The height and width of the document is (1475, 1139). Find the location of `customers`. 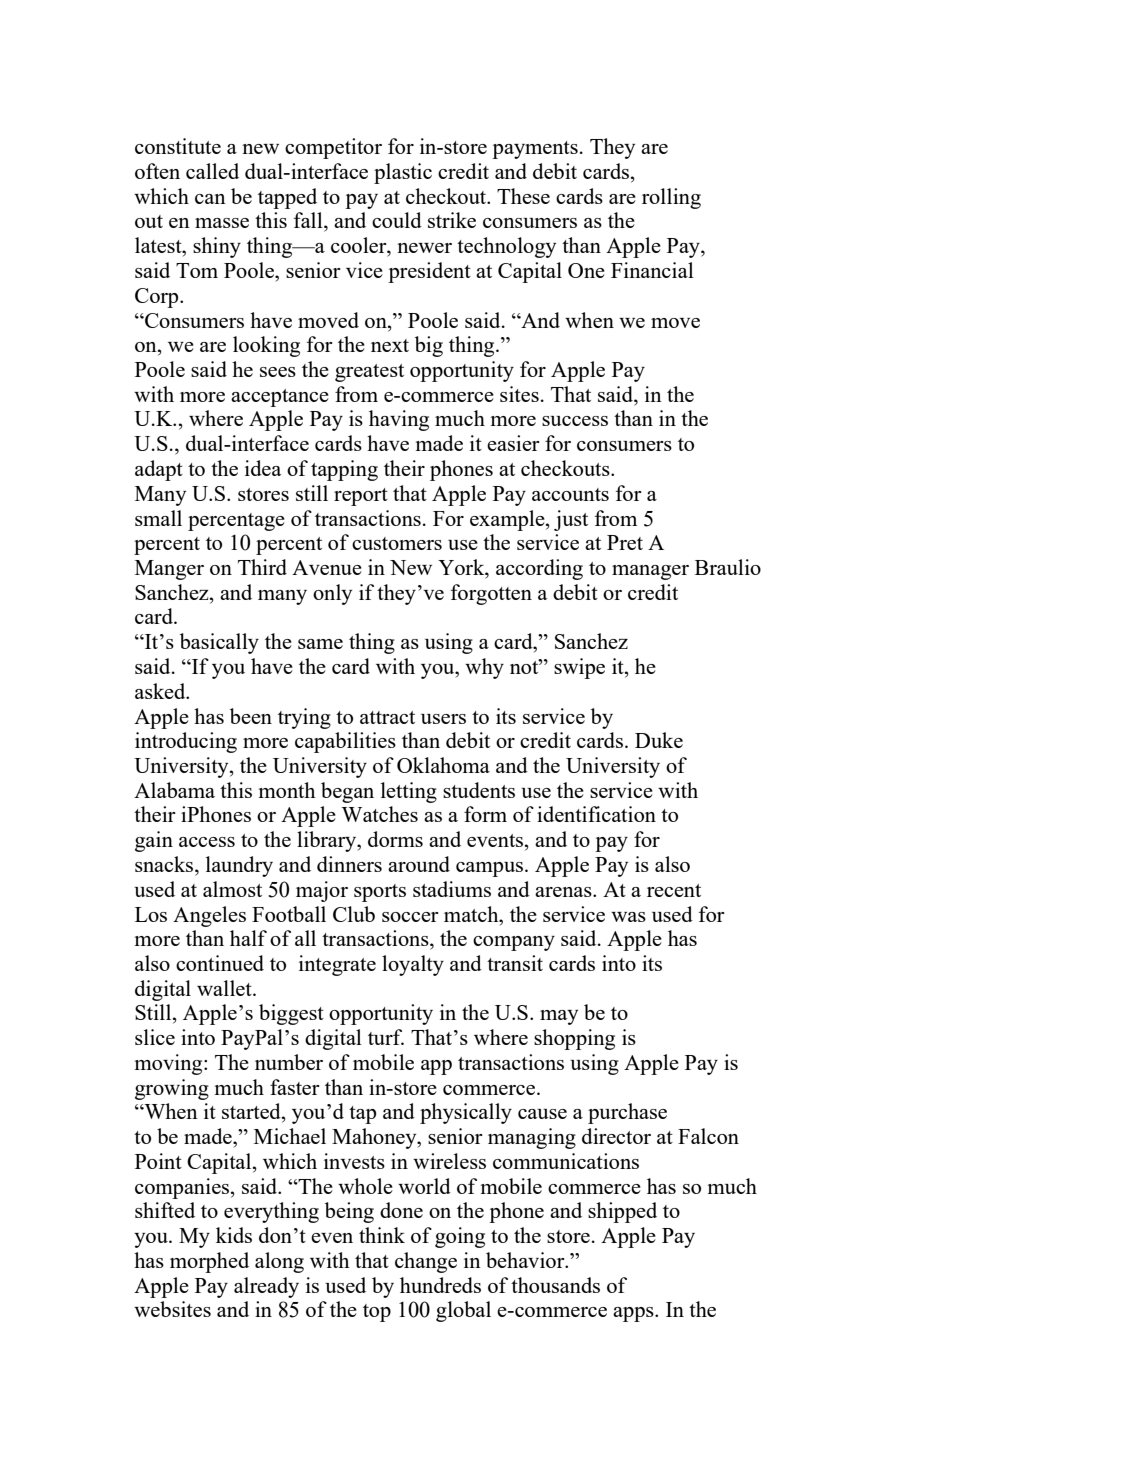

customers is located at coordinates (397, 543).
